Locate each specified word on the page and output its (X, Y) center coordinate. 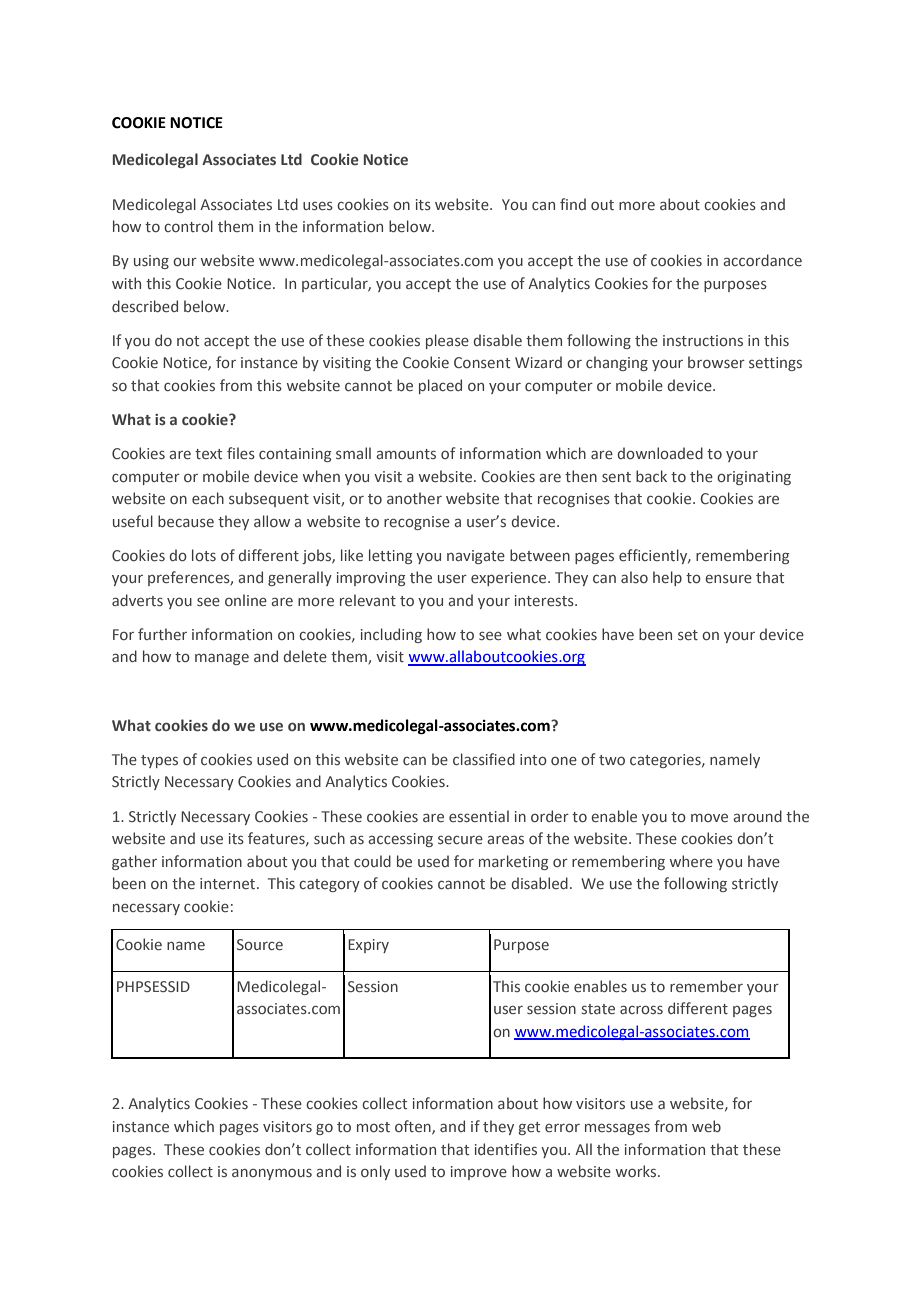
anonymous (272, 1174)
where (691, 861)
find (573, 204)
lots (204, 555)
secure (460, 839)
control (188, 226)
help (667, 578)
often (414, 1127)
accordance (762, 260)
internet (229, 883)
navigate (476, 557)
